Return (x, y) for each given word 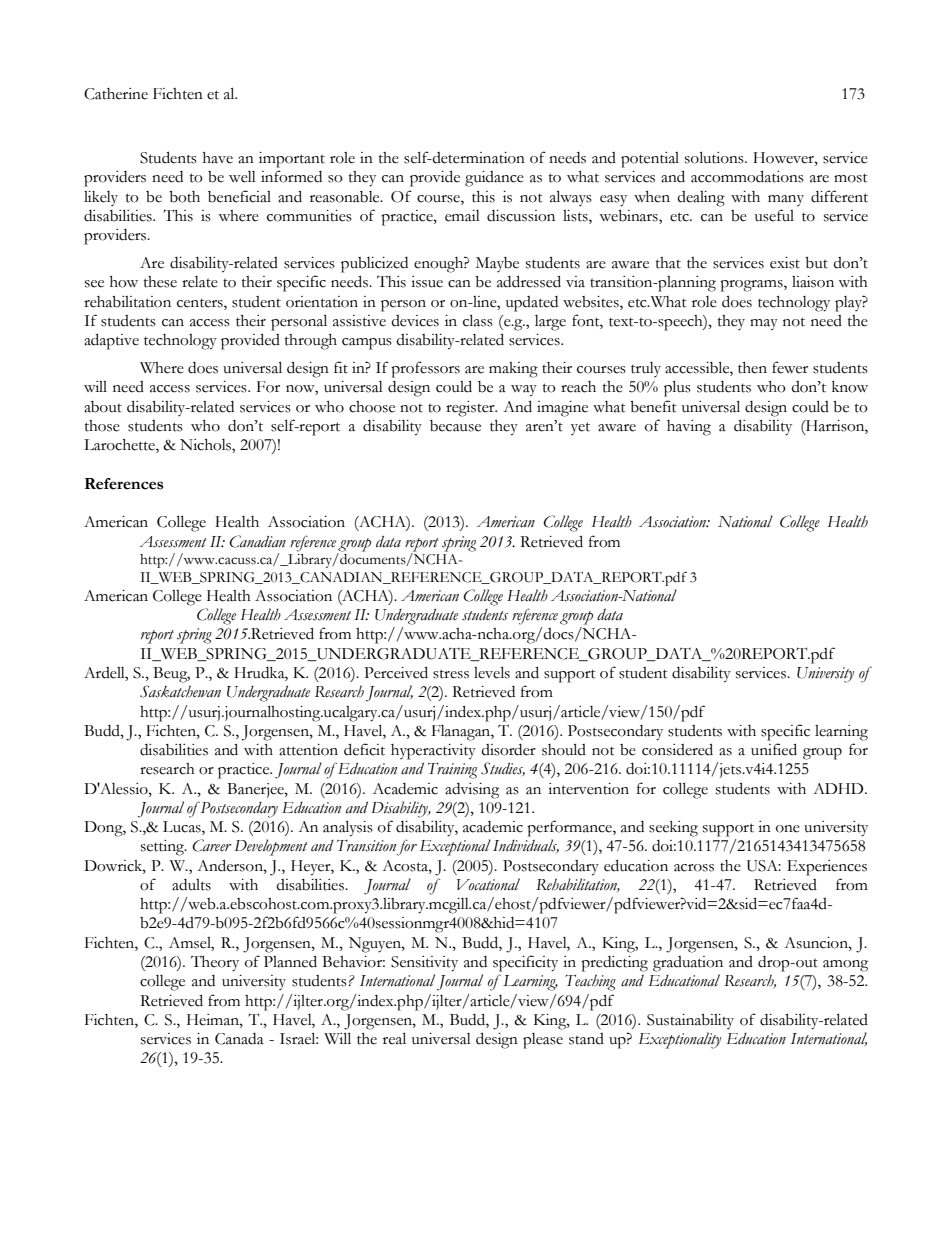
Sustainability (690, 1021)
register (471, 409)
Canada (239, 1039)
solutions (715, 157)
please (543, 1041)
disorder (508, 750)
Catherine (116, 94)
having (689, 428)
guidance (494, 179)
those (102, 426)
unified (774, 749)
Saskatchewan (180, 691)
